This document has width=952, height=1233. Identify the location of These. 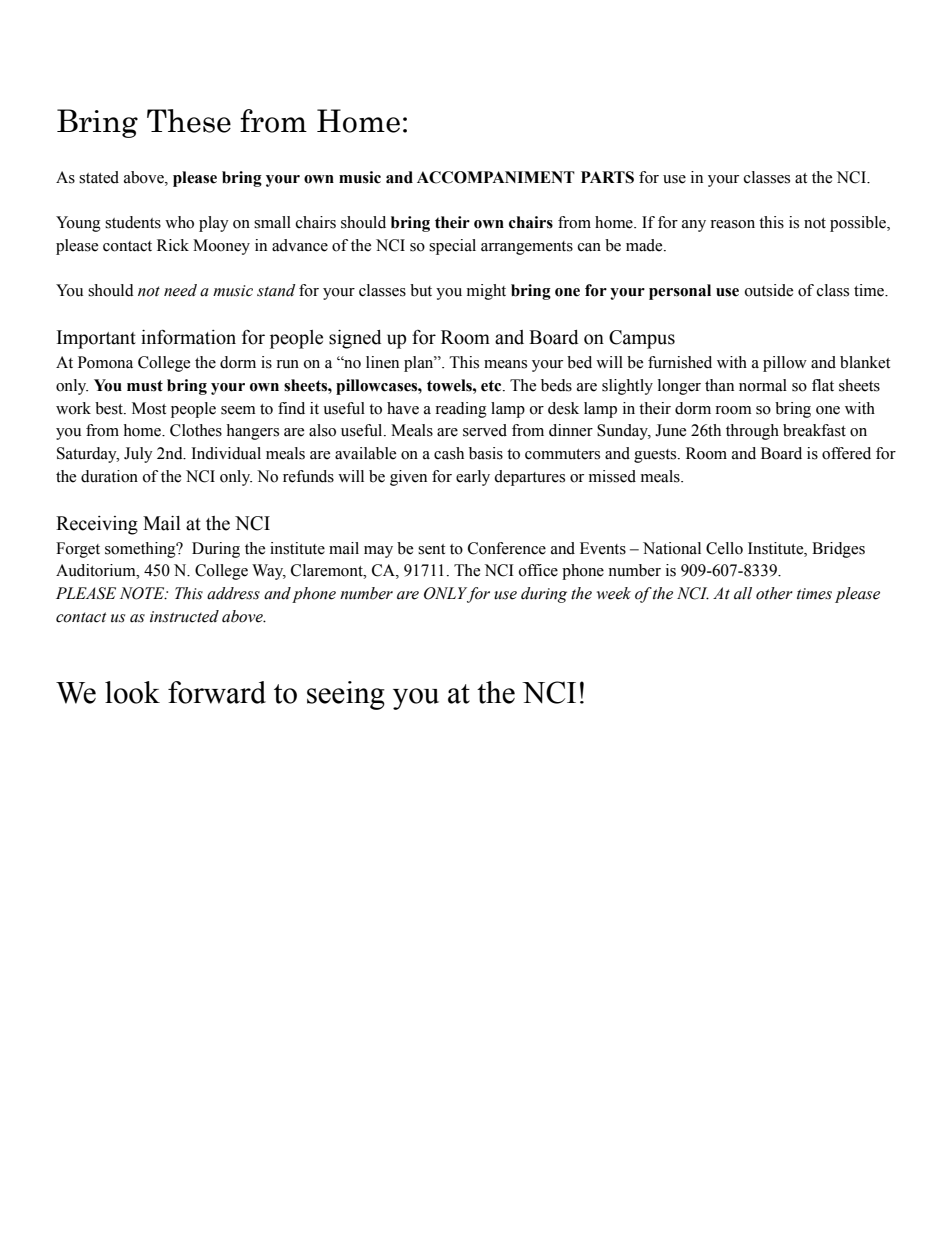
(189, 121).
